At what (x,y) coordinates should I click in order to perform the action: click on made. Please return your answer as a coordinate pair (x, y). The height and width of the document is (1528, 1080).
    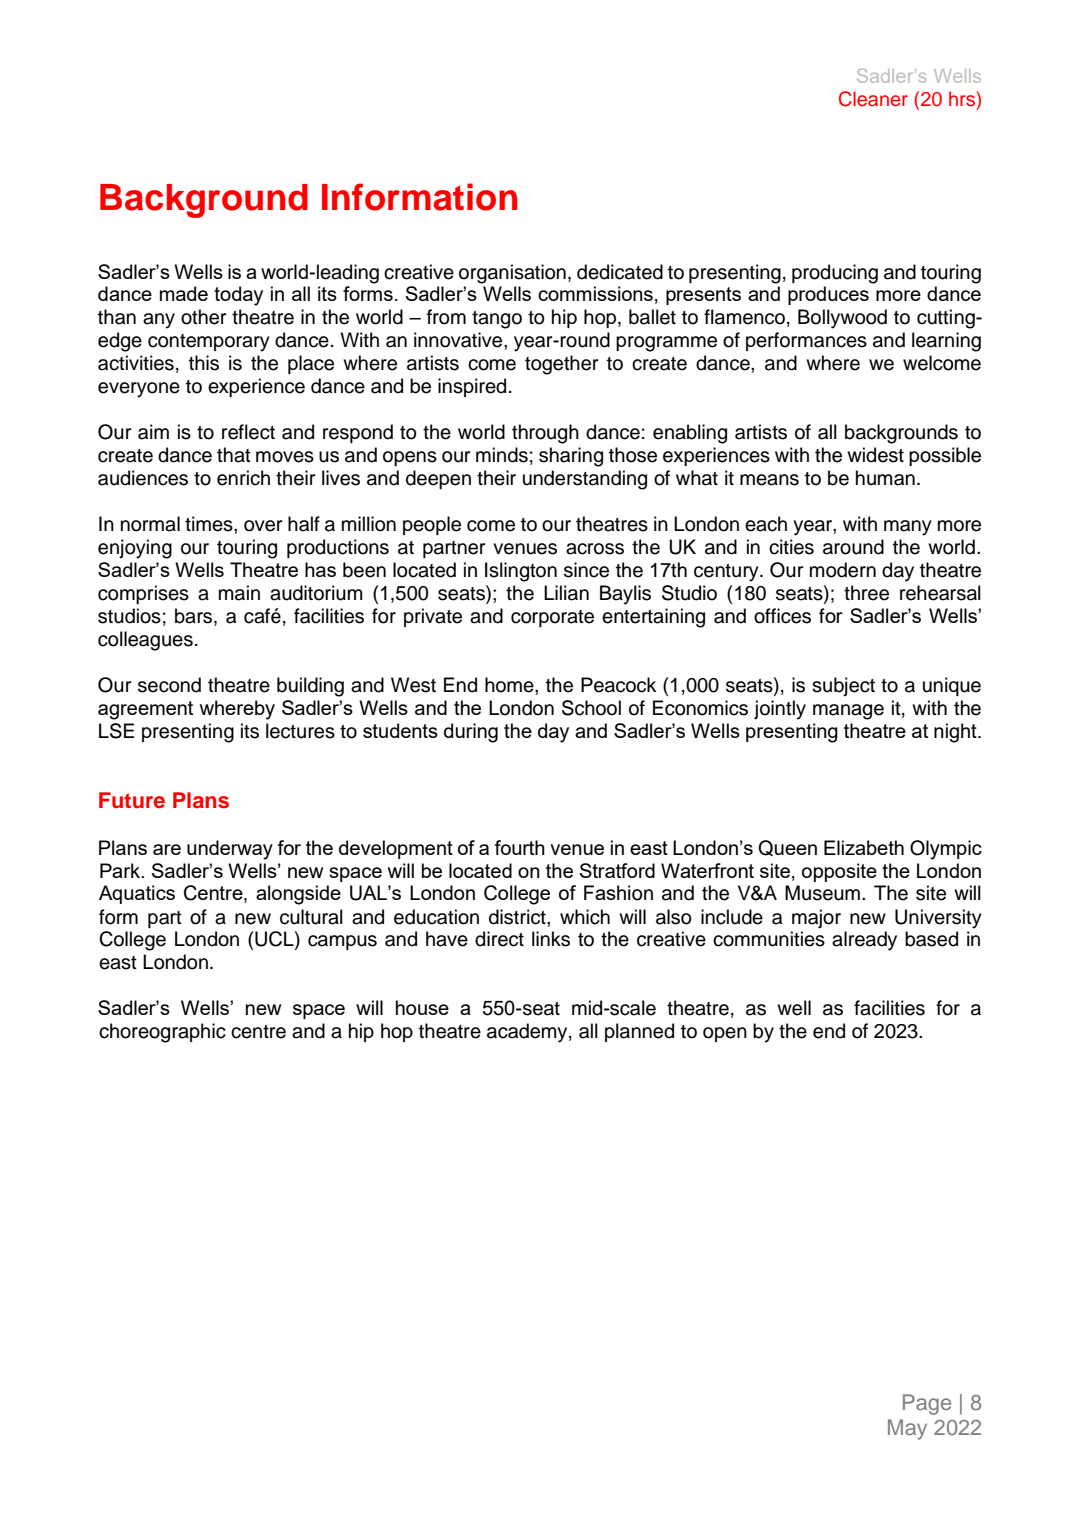
    Looking at the image, I should click on (184, 293).
